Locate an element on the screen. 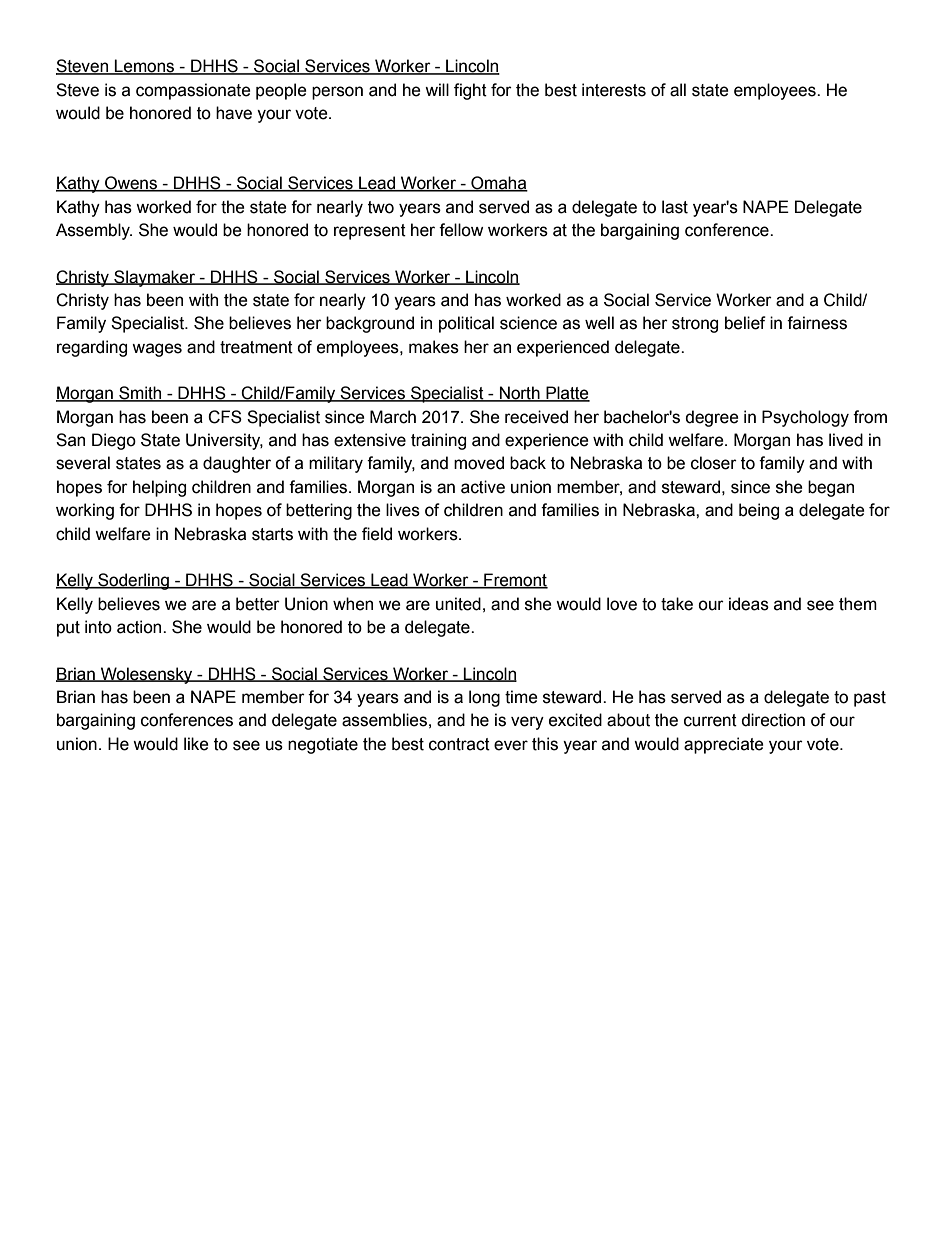 Image resolution: width=952 pixels, height=1233 pixels. ideas is located at coordinates (749, 604).
